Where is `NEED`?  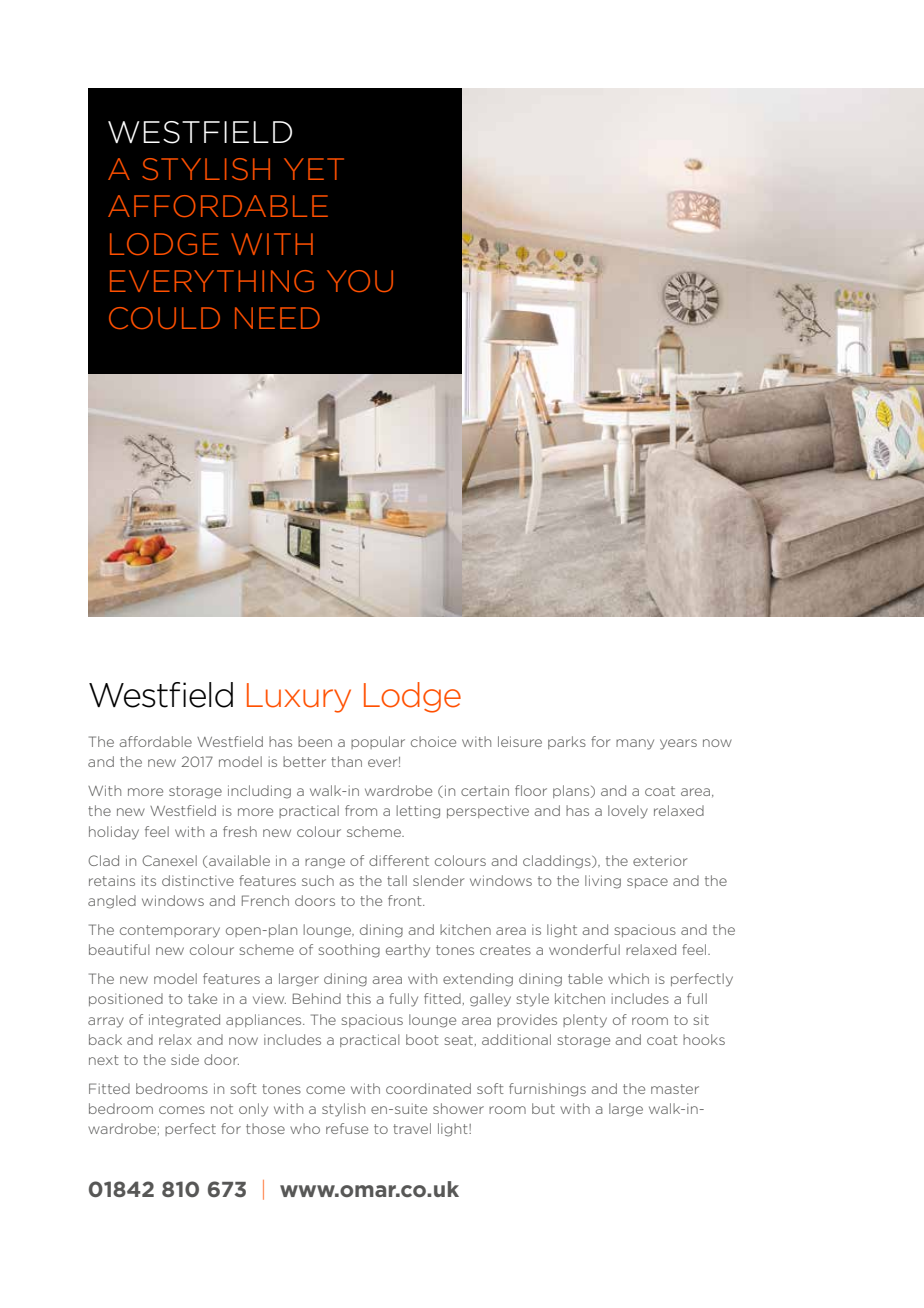
NEED is located at coordinates (277, 318).
